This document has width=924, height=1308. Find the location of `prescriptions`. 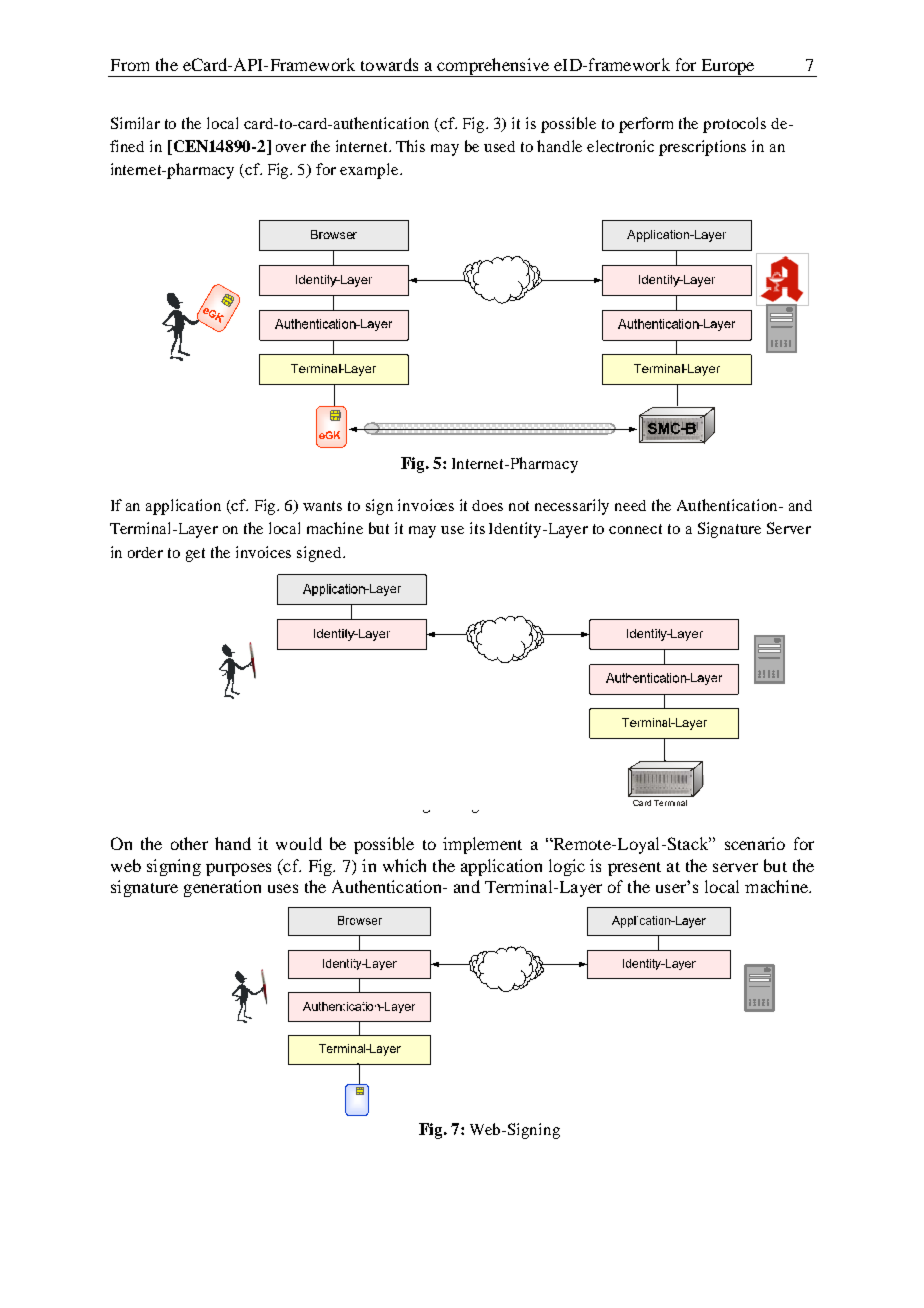

prescriptions is located at coordinates (702, 148).
